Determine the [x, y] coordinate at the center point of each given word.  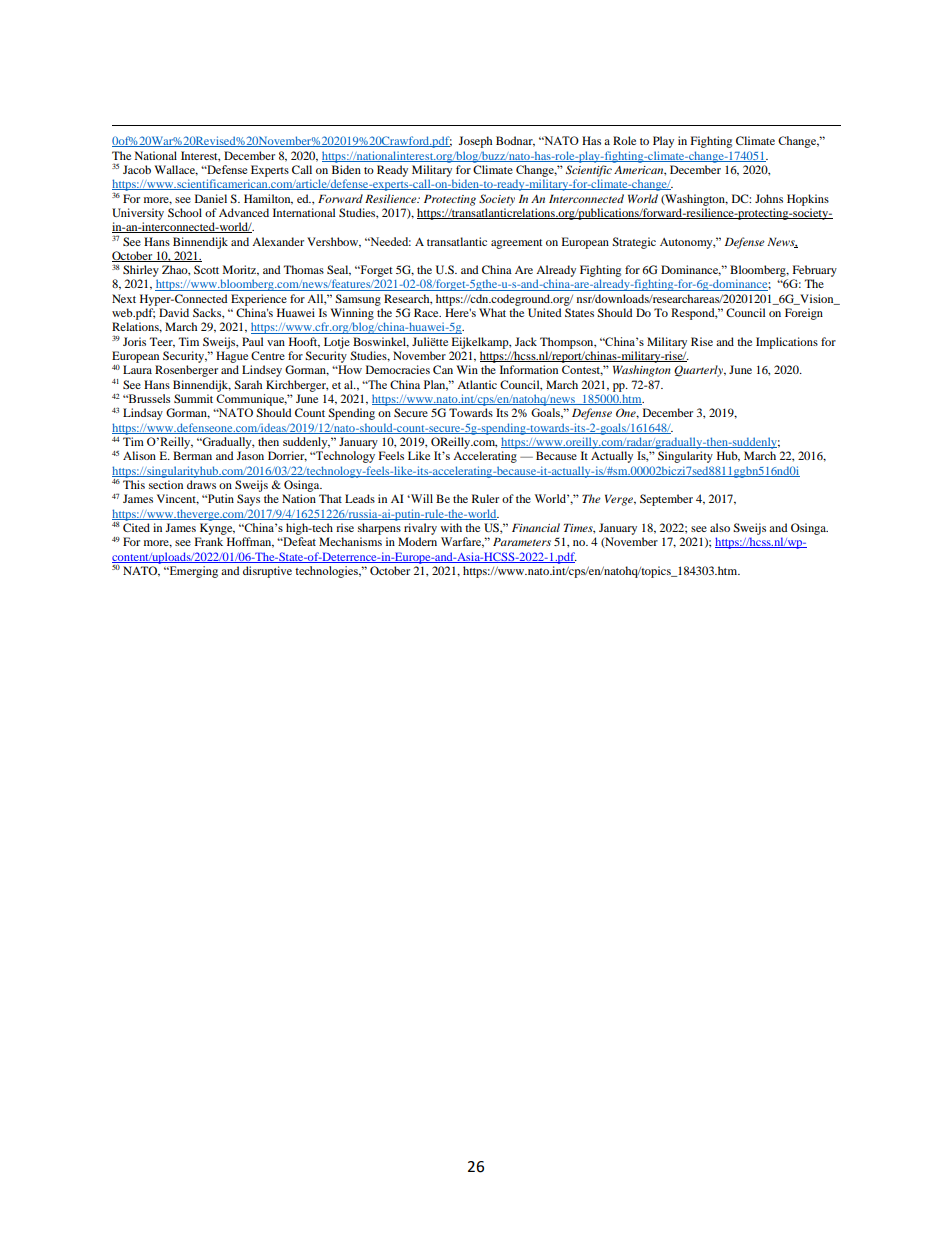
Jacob [137, 169]
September [666, 500]
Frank [209, 541]
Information [529, 369]
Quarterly [700, 371]
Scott [206, 269]
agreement [517, 244]
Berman [192, 455]
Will [421, 498]
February [815, 271]
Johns [769, 198]
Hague [232, 357]
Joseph [475, 142]
